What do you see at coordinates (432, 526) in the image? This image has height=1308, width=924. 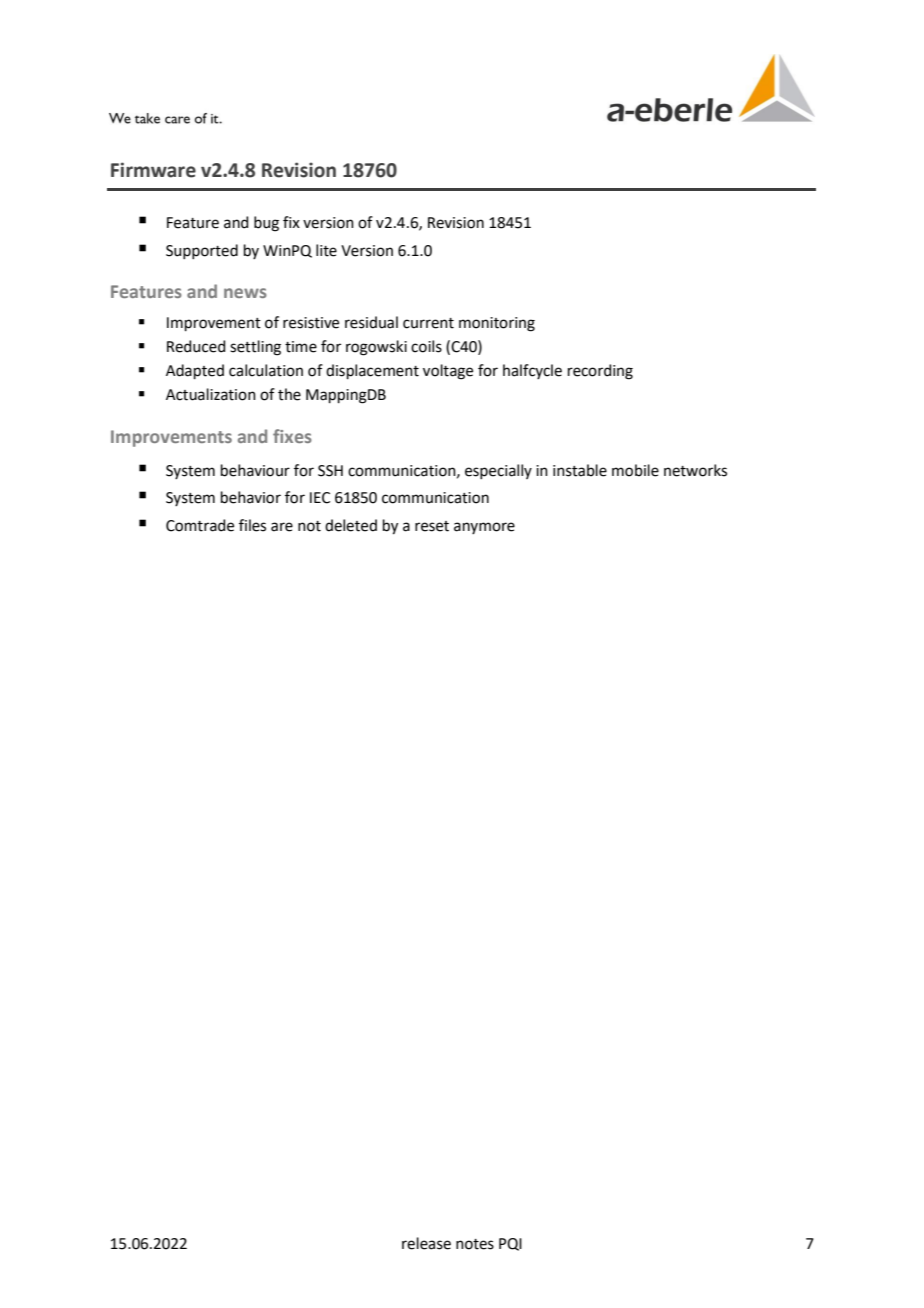 I see `reset` at bounding box center [432, 526].
